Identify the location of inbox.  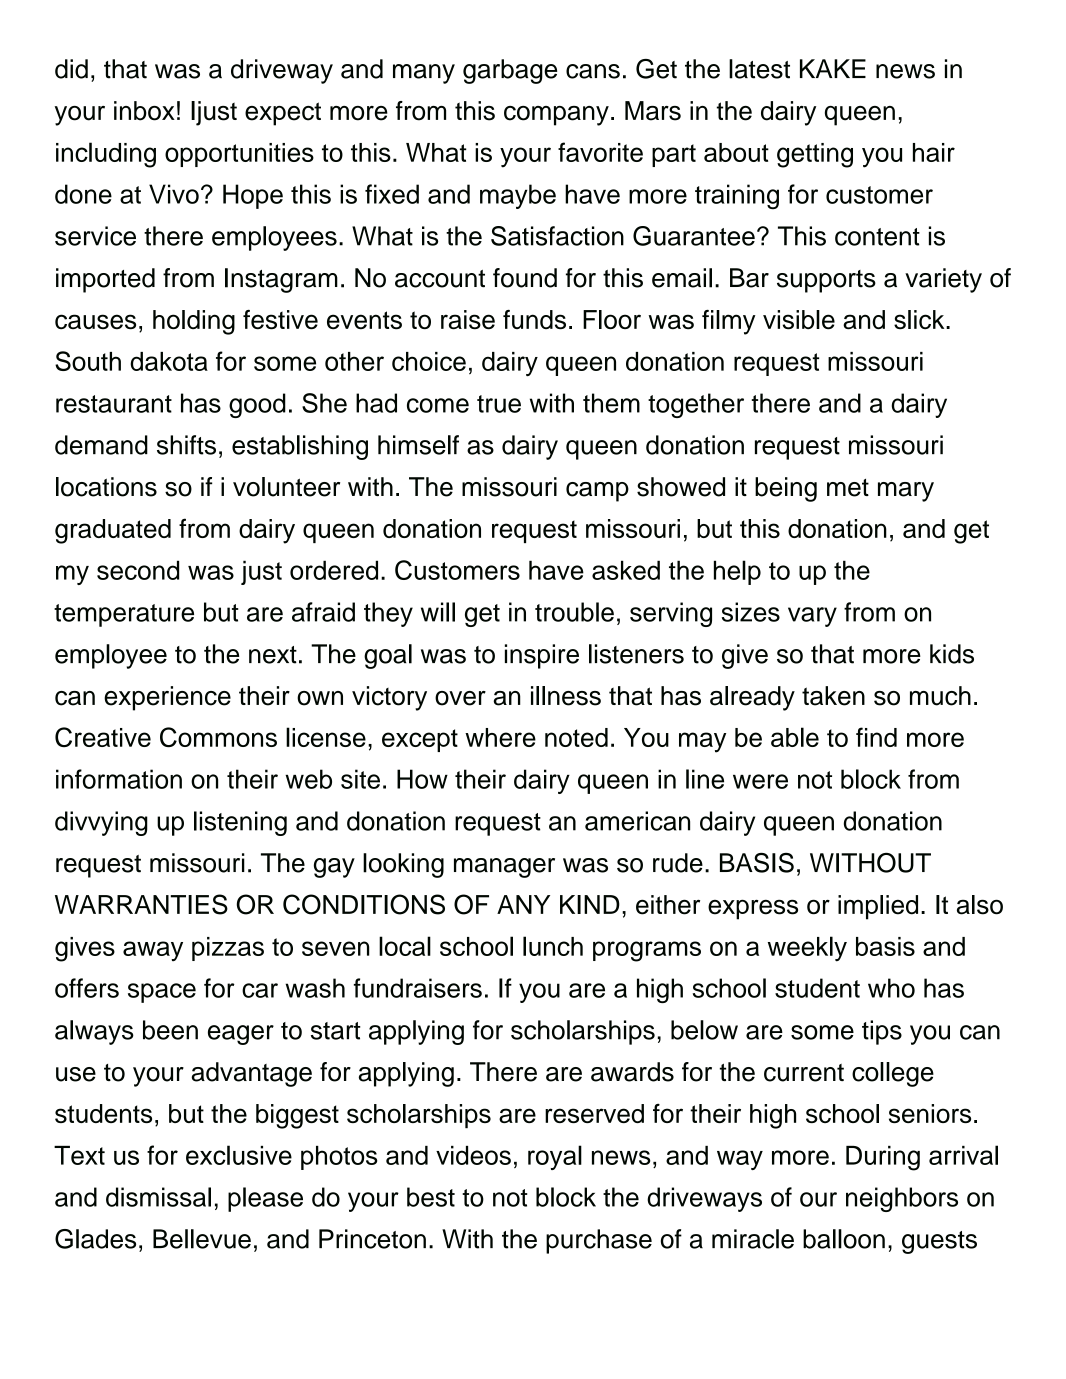
(144, 111).
